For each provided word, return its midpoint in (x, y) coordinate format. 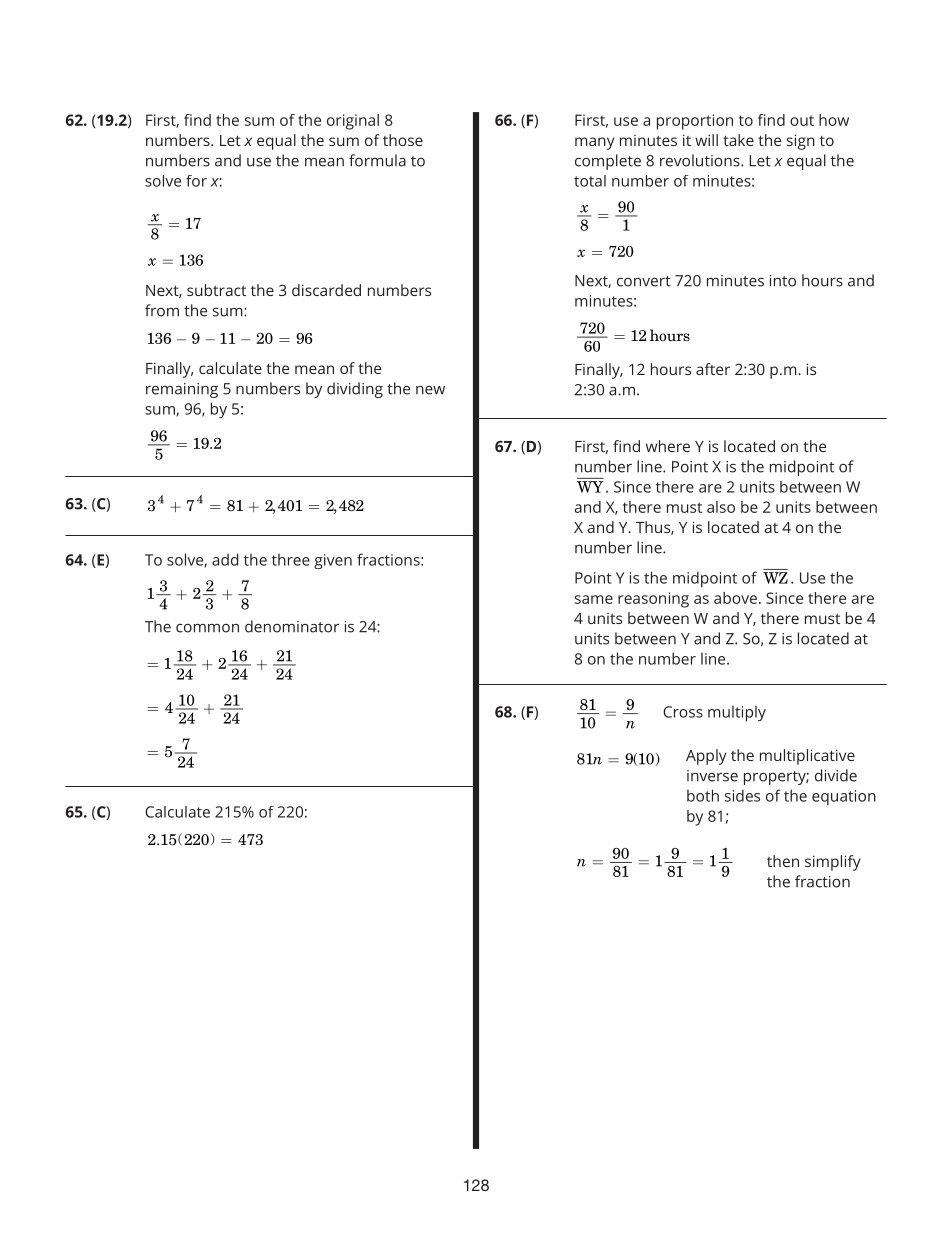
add (225, 559)
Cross (683, 712)
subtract (216, 290)
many (595, 143)
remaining (182, 390)
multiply (737, 714)
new (430, 390)
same (594, 599)
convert (644, 281)
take (738, 140)
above (735, 598)
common (207, 628)
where (668, 446)
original (353, 122)
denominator (292, 626)
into (783, 281)
